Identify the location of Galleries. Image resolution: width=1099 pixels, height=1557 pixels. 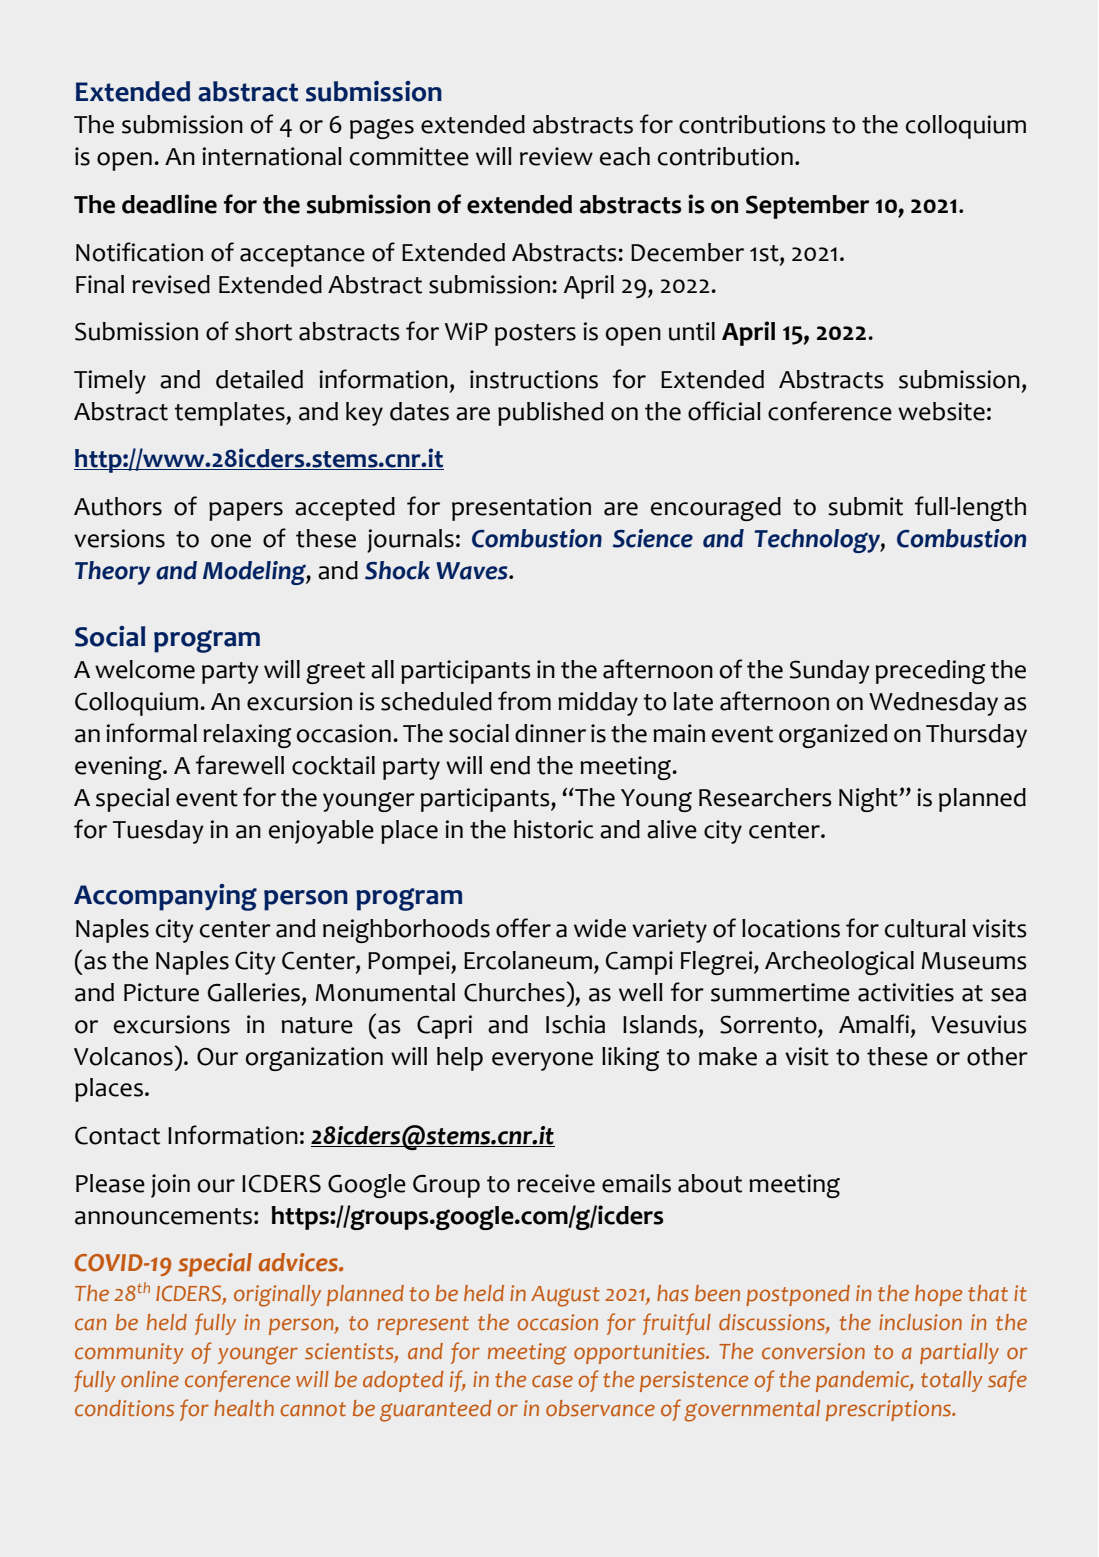
(254, 992).
